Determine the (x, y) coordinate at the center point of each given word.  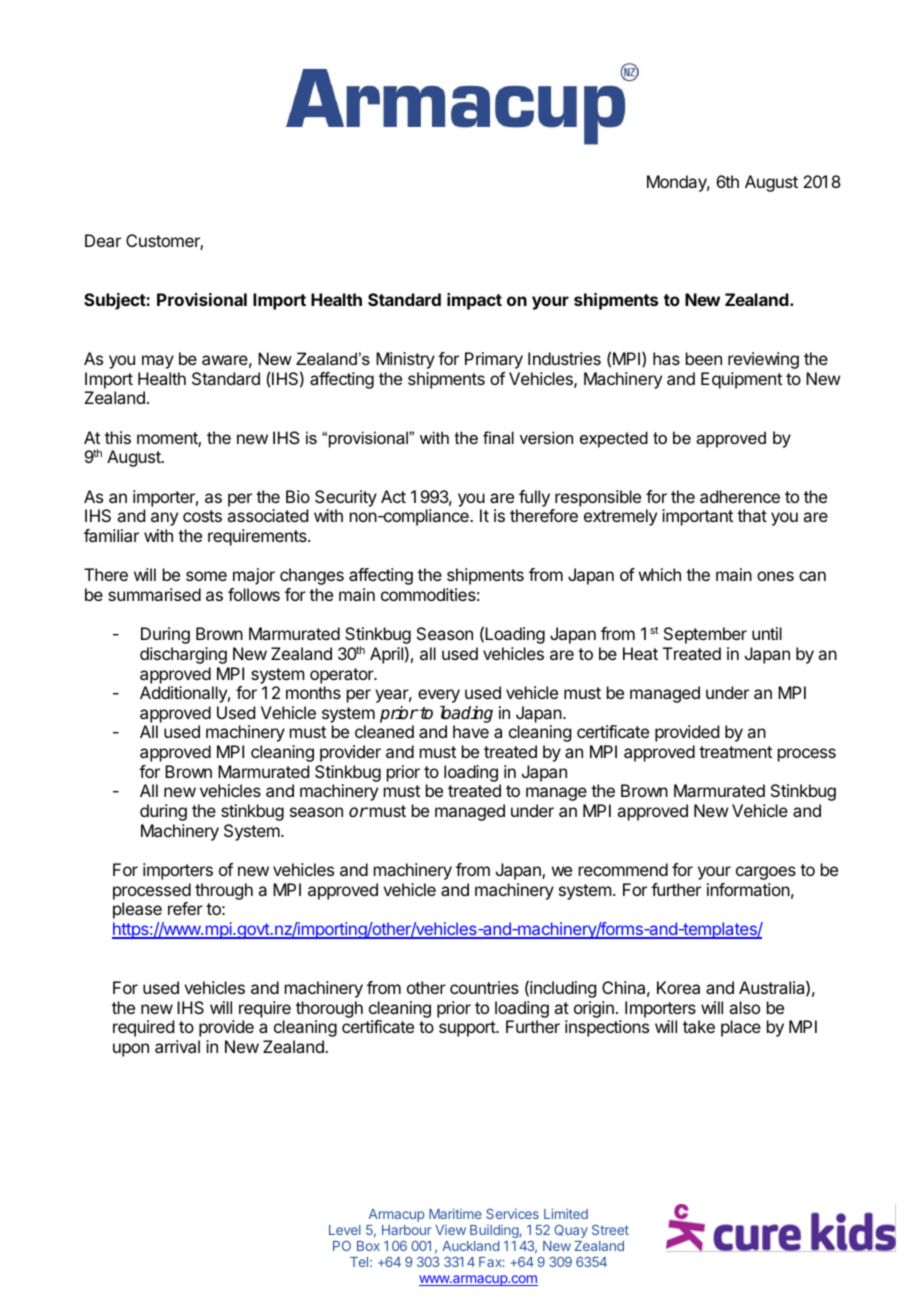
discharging (183, 655)
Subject (115, 301)
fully (534, 498)
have (471, 731)
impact (474, 301)
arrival (177, 1046)
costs (202, 516)
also (744, 1007)
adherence (740, 496)
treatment (735, 752)
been (704, 358)
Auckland (470, 1246)
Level (345, 1230)
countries (484, 987)
